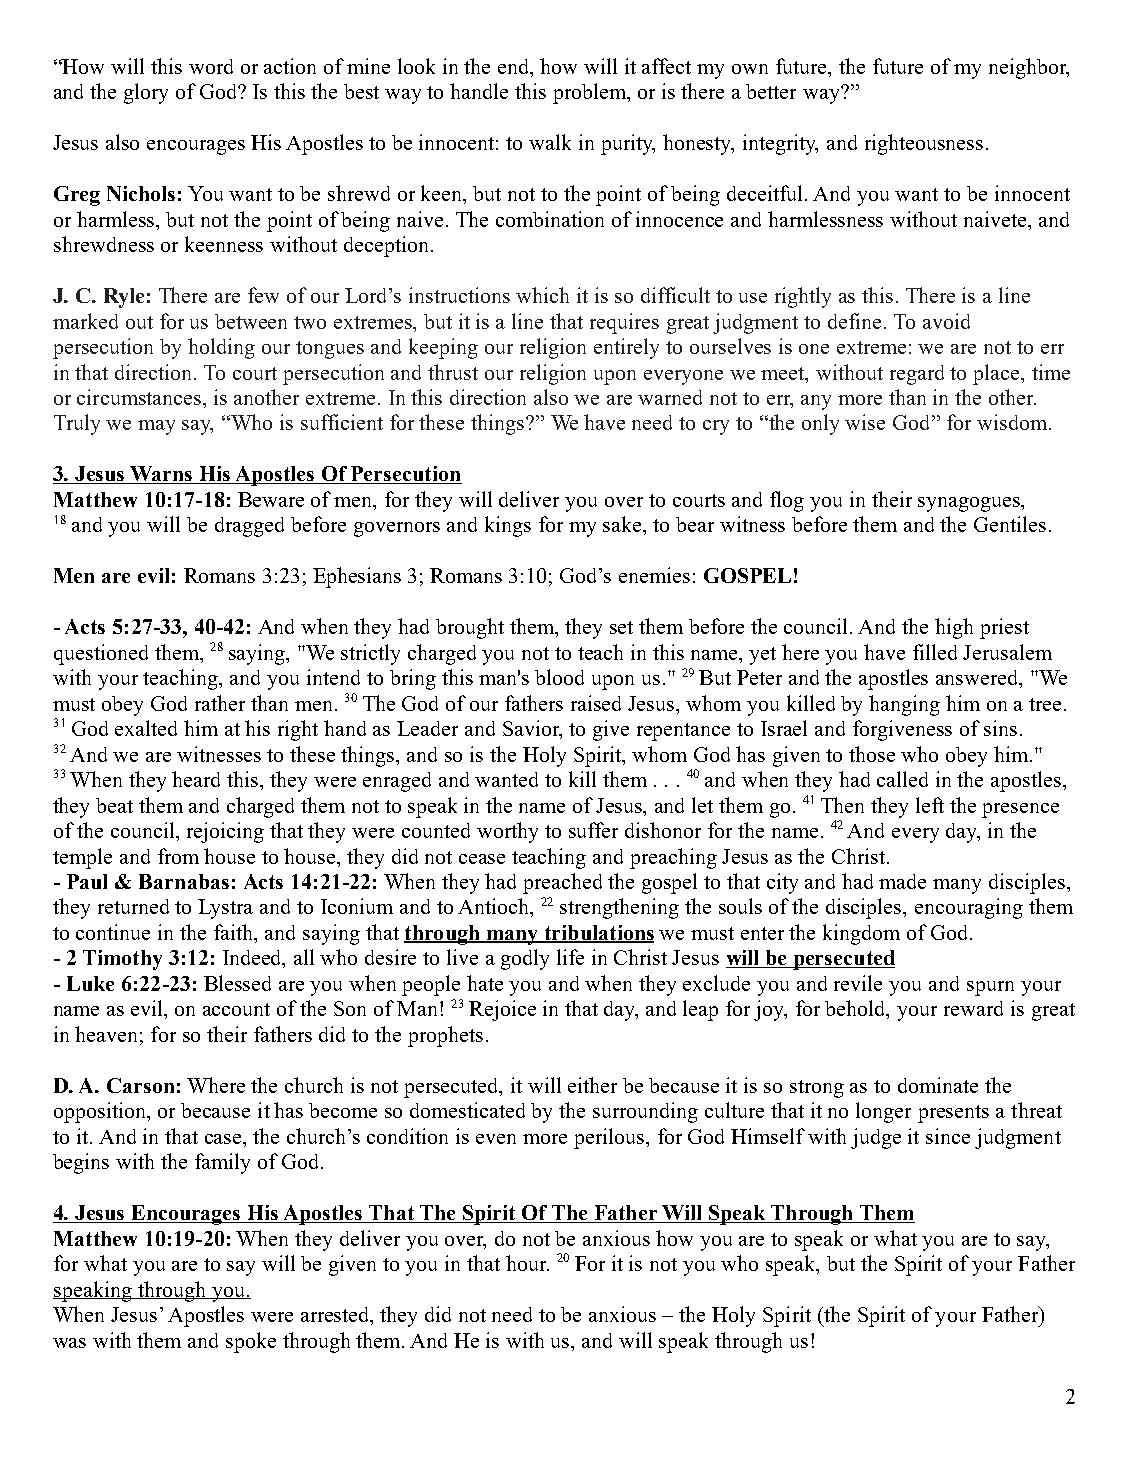  Describe the element at coordinates (527, 1263) in the screenshot. I see `hour` at that location.
